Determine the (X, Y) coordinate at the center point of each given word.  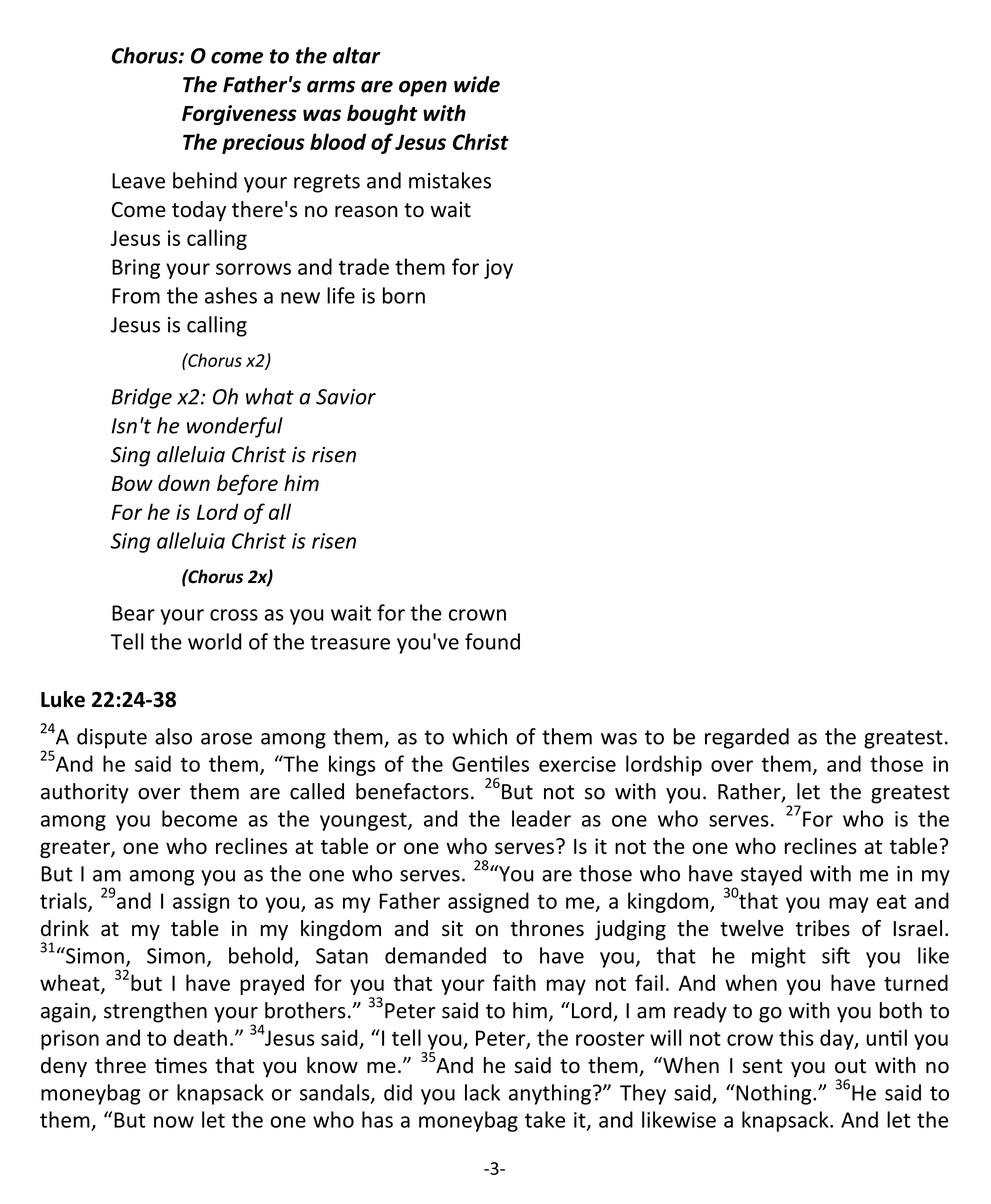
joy (498, 269)
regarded (747, 738)
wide (477, 84)
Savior (346, 397)
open (423, 88)
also (173, 736)
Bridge (141, 398)
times (181, 1065)
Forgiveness (239, 115)
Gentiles (490, 763)
